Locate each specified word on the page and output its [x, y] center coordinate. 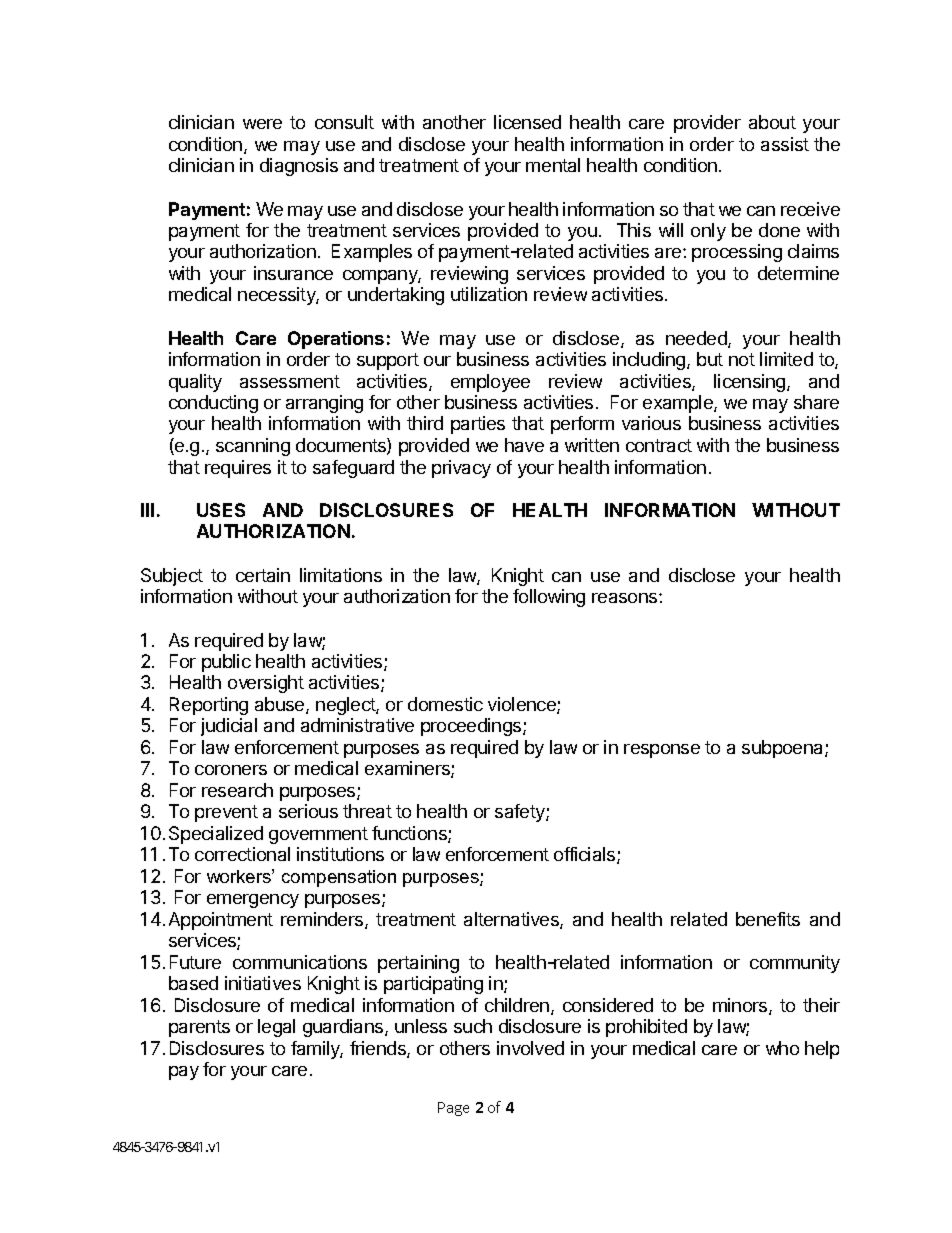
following [549, 598]
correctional [242, 854]
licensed [527, 122]
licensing [751, 383]
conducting [213, 404]
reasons [626, 598]
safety [521, 813]
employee [490, 383]
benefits [768, 919]
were [262, 124]
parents [199, 1028]
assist [785, 144]
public [226, 663]
